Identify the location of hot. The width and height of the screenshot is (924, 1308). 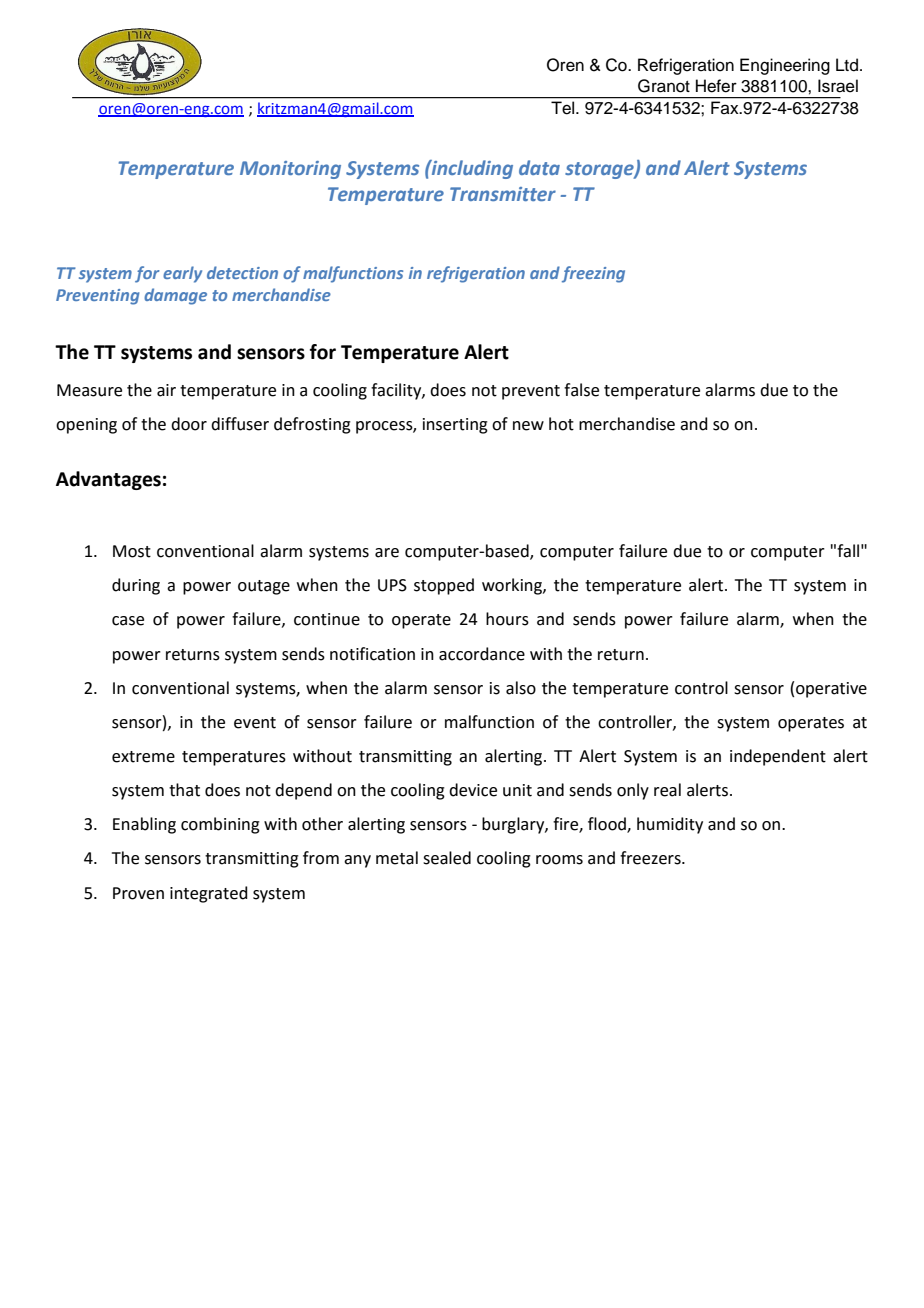
(561, 424).
